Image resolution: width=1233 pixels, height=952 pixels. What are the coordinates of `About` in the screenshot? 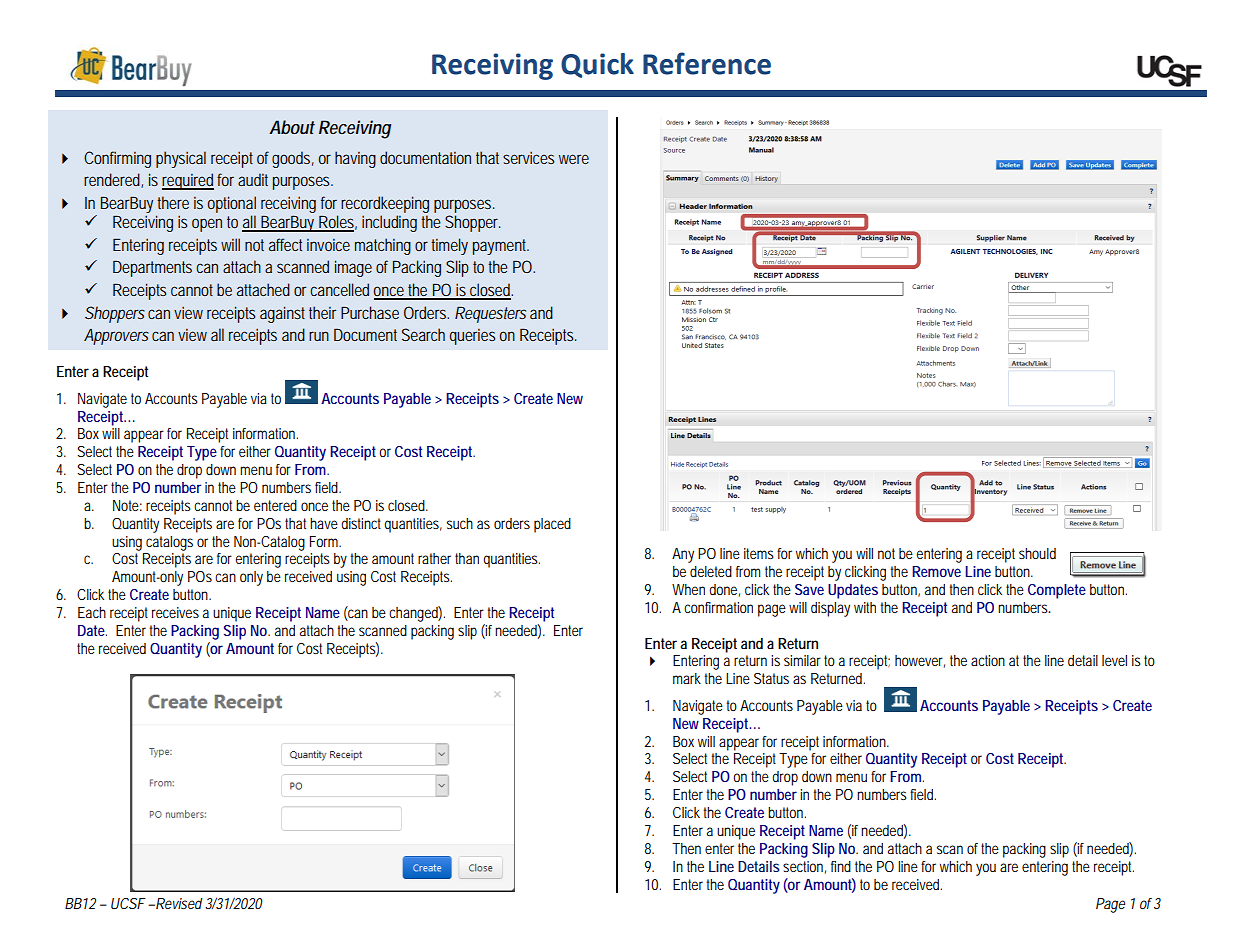 It's located at (292, 127).
